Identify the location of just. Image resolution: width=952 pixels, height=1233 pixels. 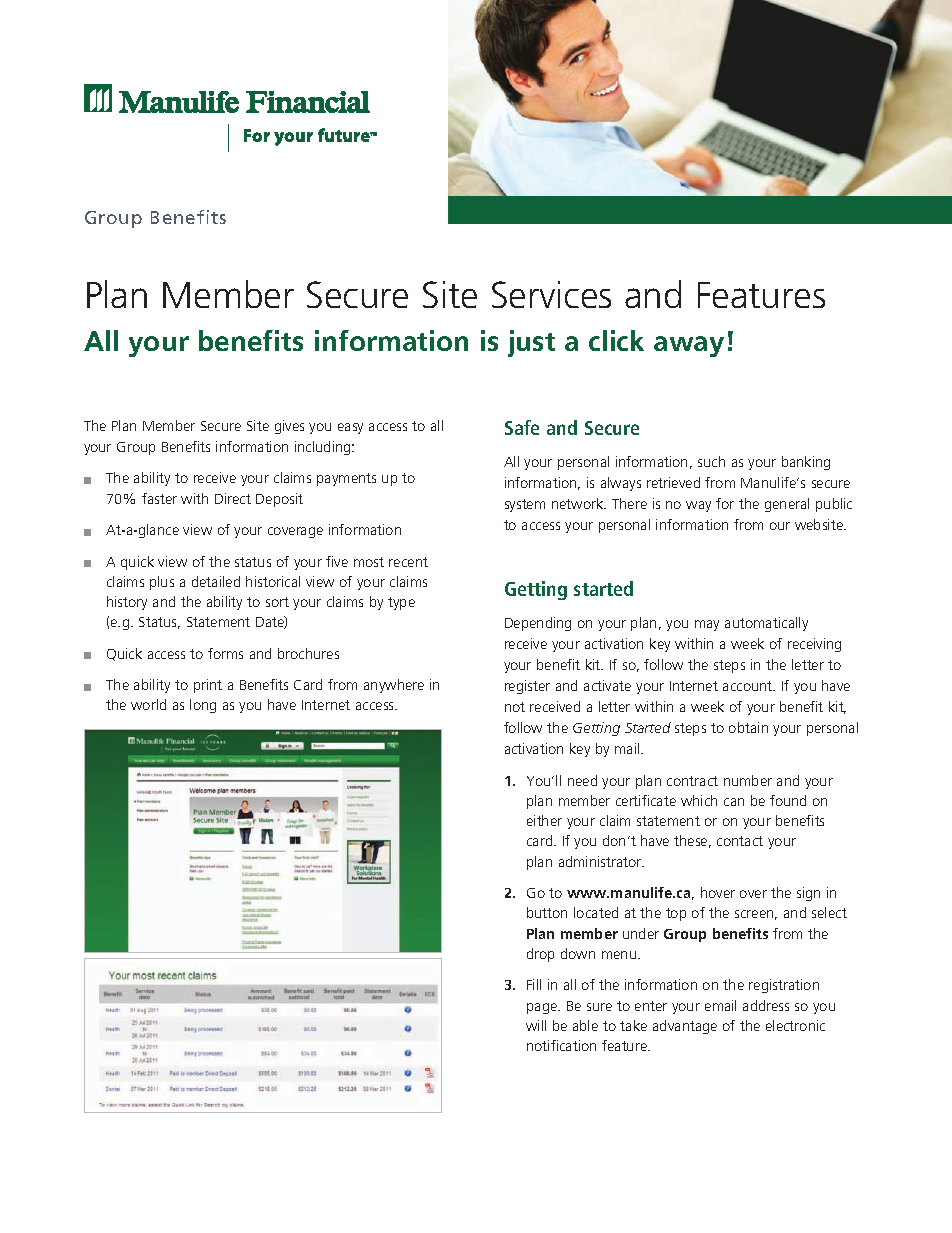
(531, 343).
